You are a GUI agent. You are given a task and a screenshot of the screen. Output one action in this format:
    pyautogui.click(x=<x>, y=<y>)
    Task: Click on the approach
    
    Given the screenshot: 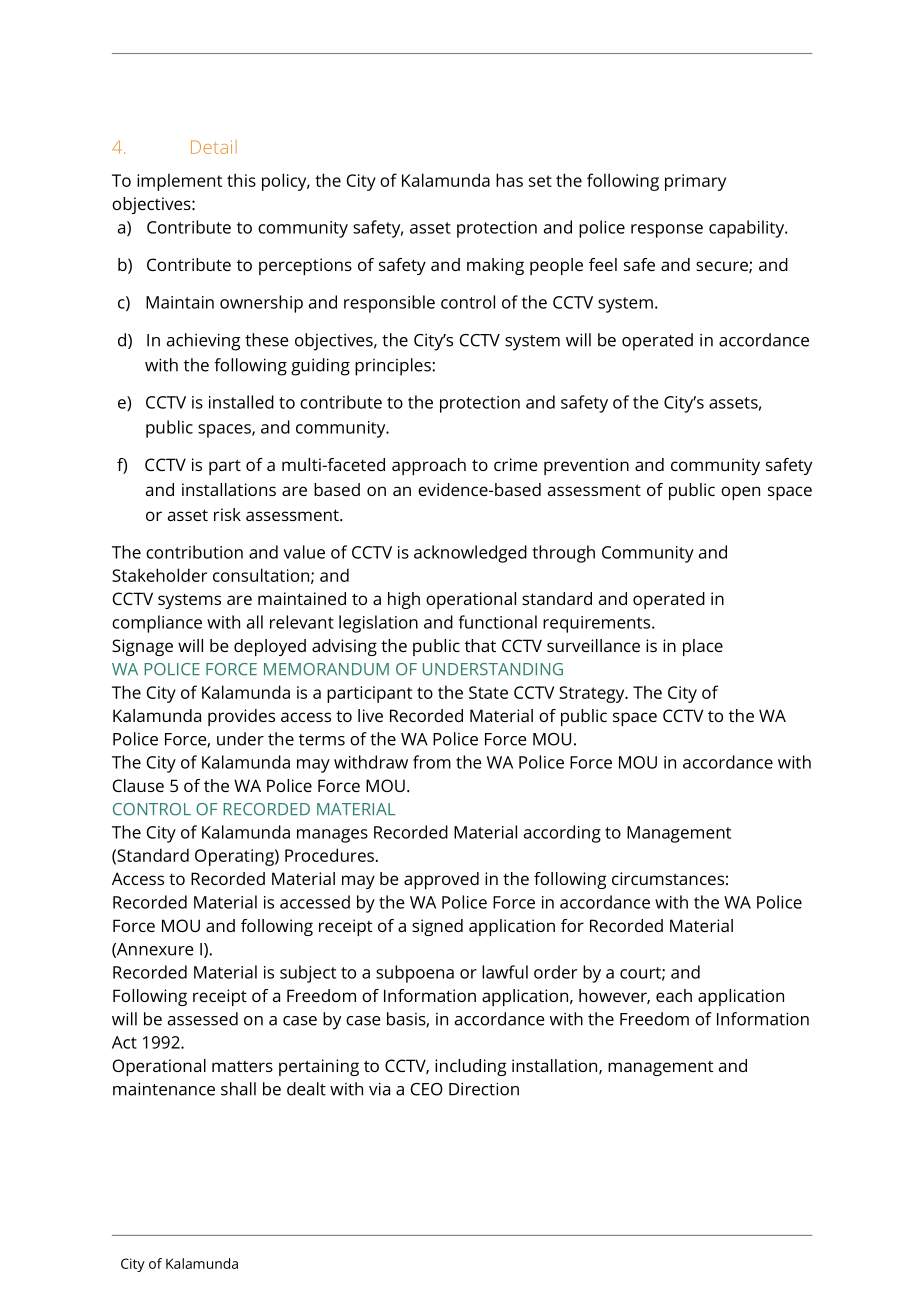 What is the action you would take?
    pyautogui.click(x=429, y=466)
